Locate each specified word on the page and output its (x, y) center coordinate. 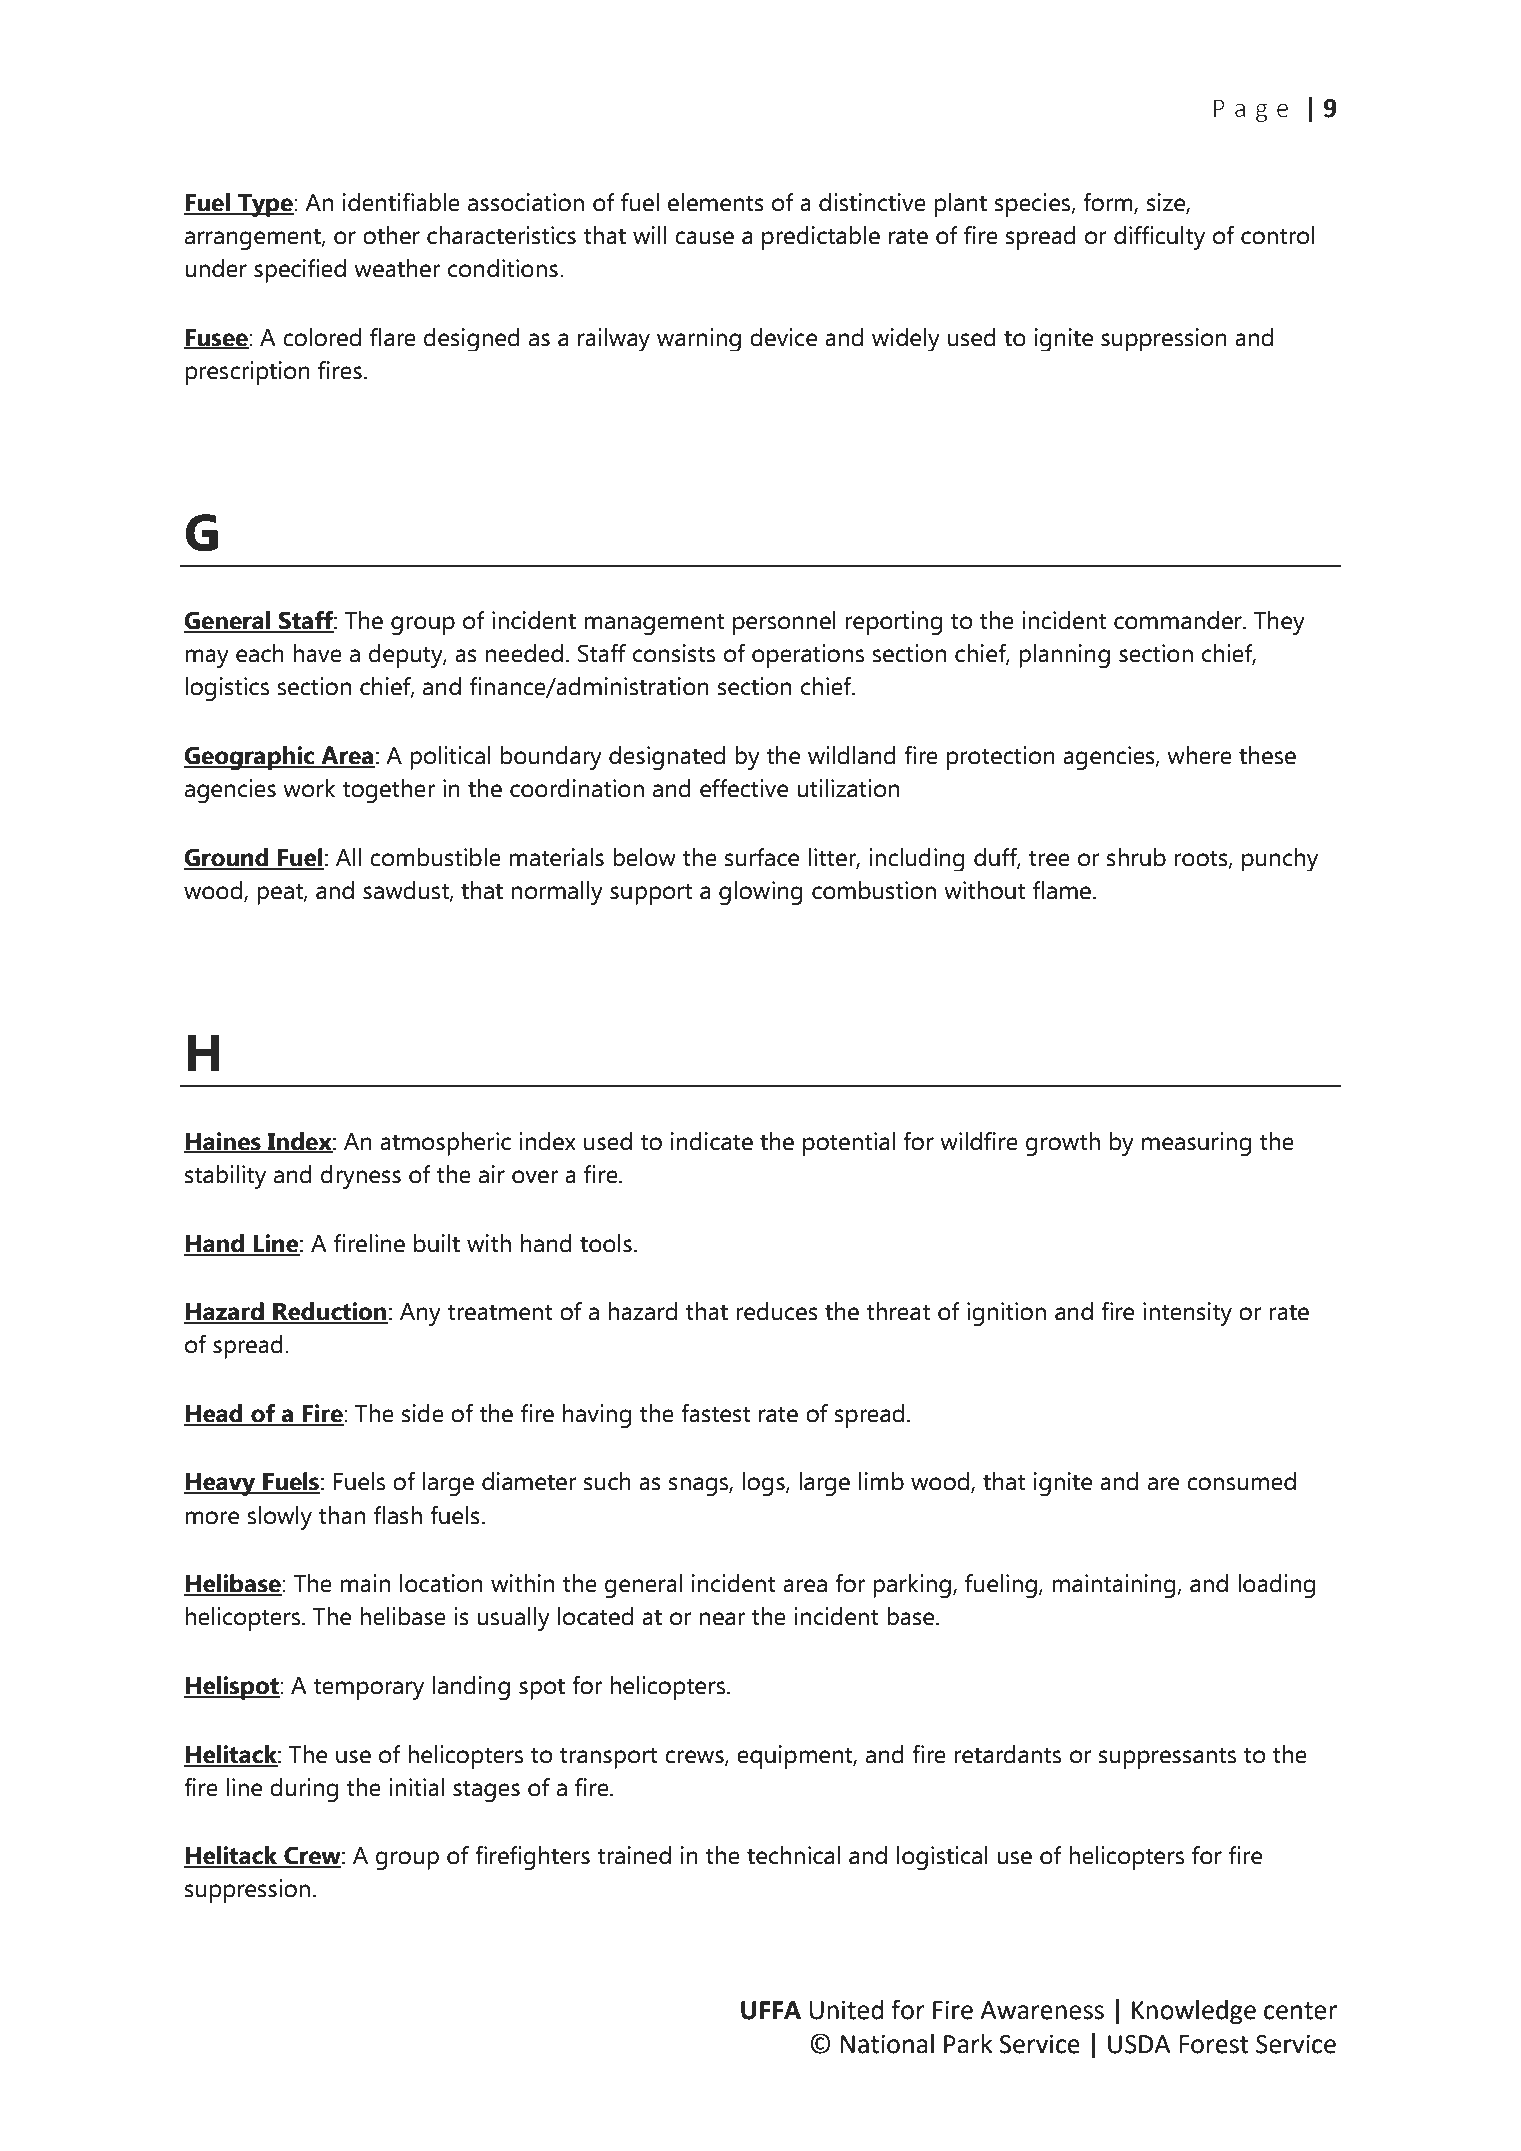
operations (808, 656)
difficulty (1159, 238)
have (318, 653)
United (846, 2010)
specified (300, 271)
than (342, 1515)
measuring (1196, 1144)
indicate (712, 1141)
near (722, 1619)
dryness (361, 1177)
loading (1276, 1586)
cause (704, 238)
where (1199, 755)
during (304, 1790)
